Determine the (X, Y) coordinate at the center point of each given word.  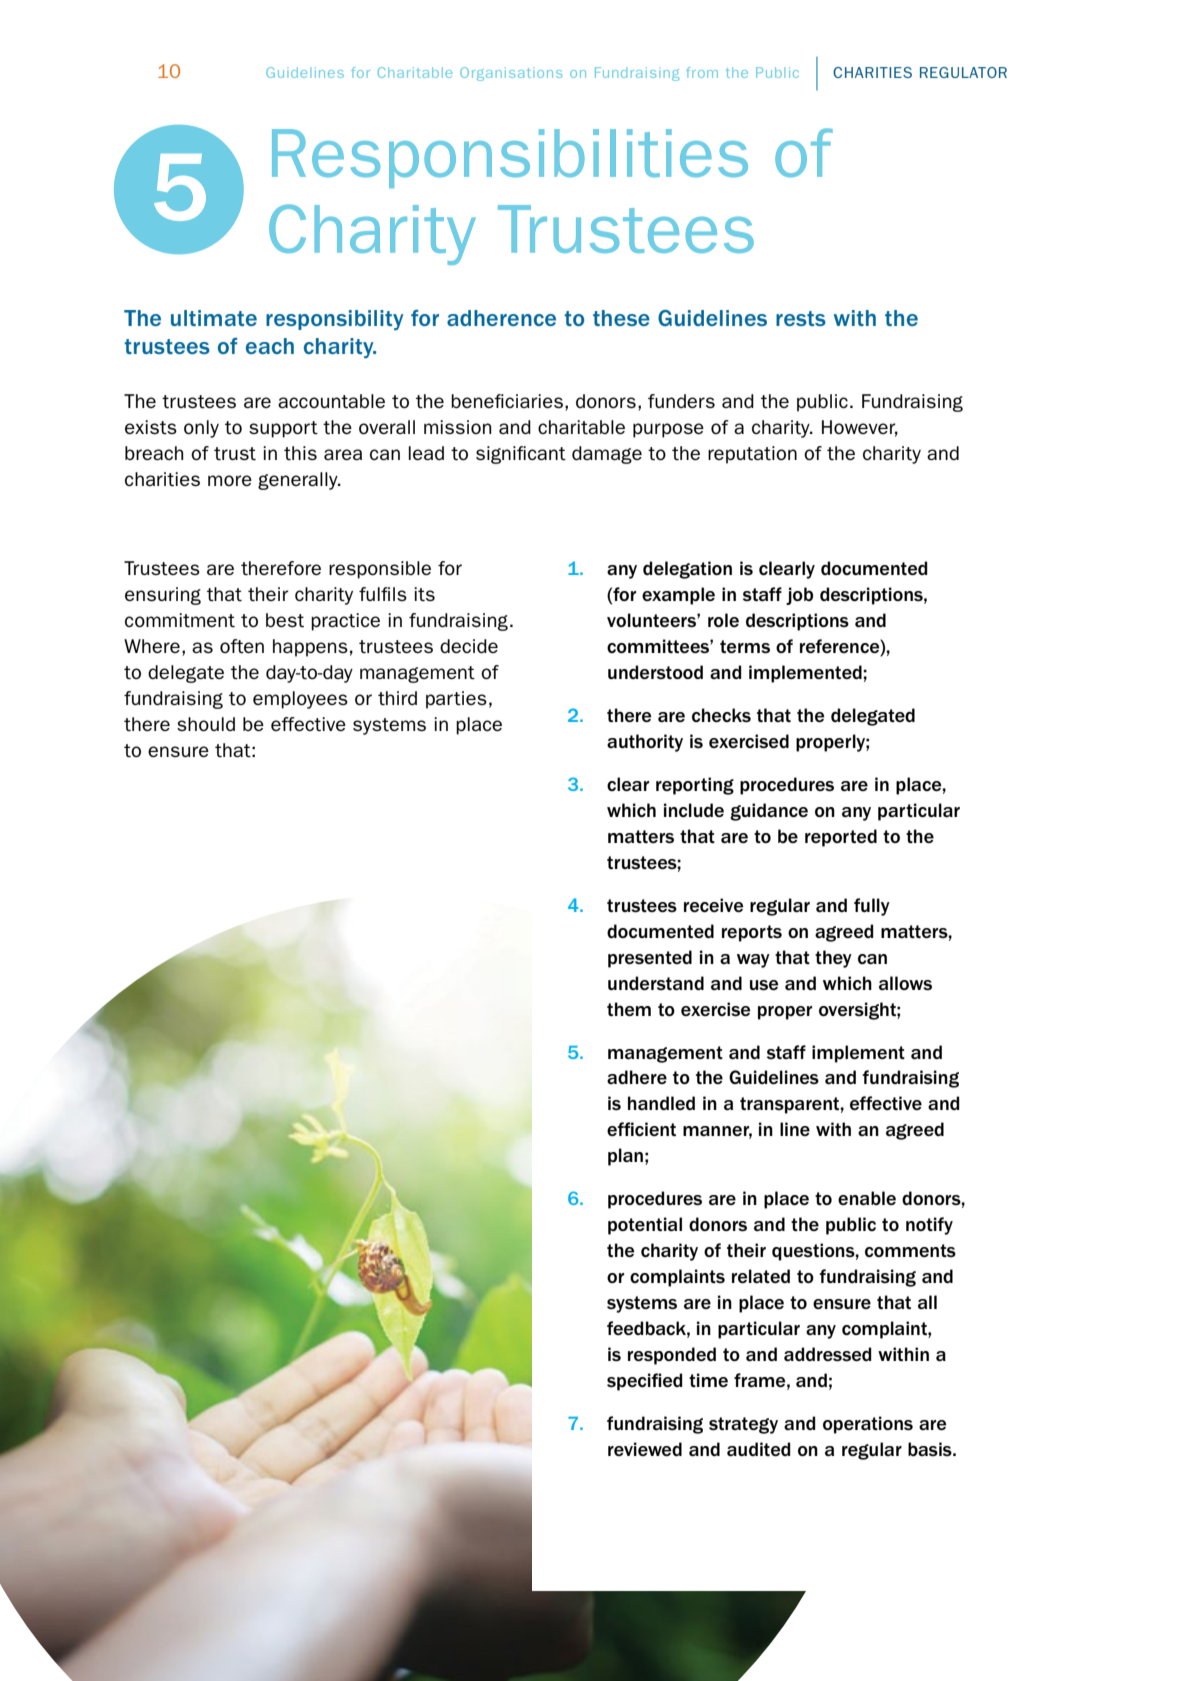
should (206, 724)
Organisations (511, 74)
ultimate (214, 318)
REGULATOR (963, 72)
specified (645, 1382)
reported (841, 838)
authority (645, 743)
